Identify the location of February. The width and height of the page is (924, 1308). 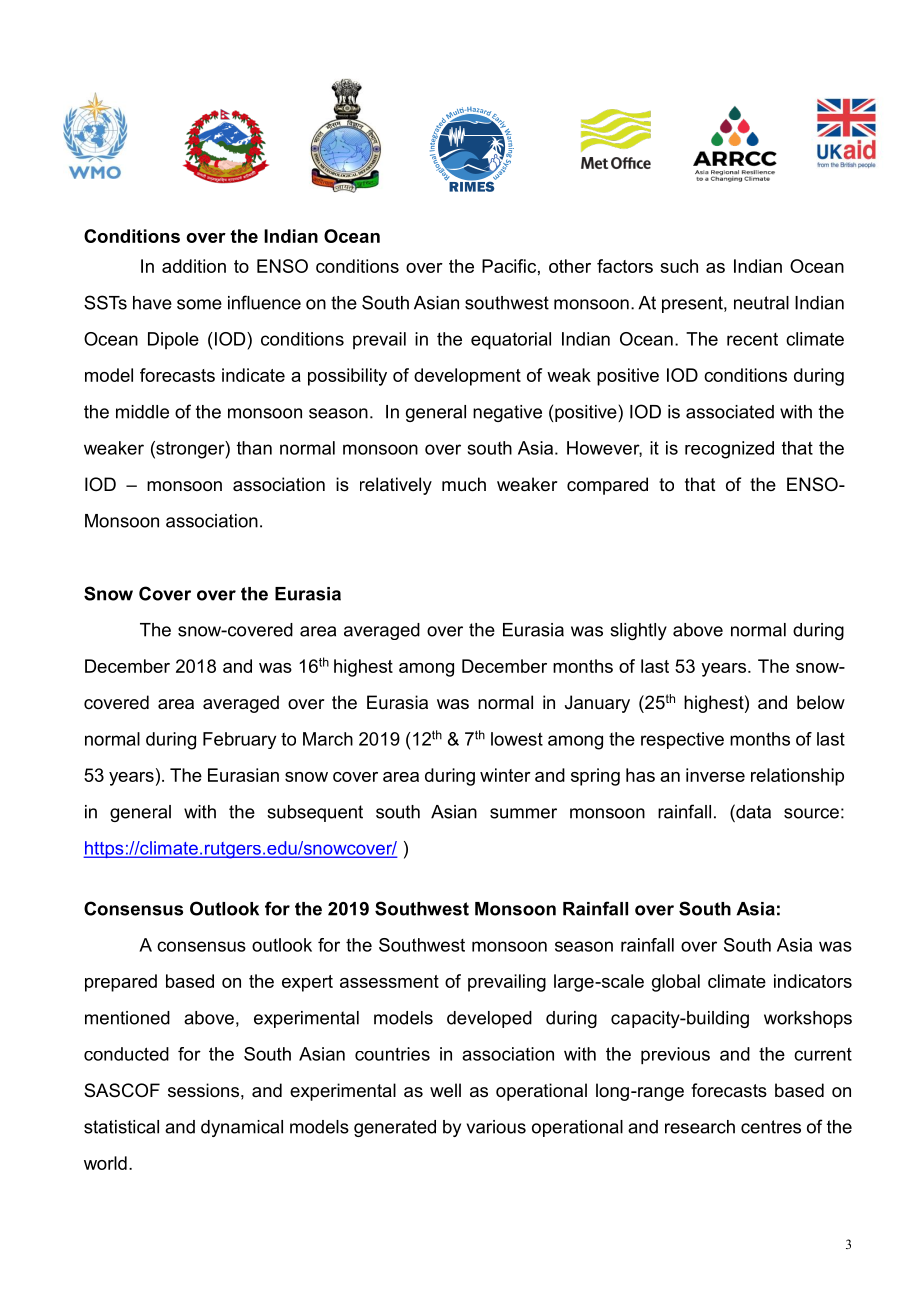
(239, 740).
